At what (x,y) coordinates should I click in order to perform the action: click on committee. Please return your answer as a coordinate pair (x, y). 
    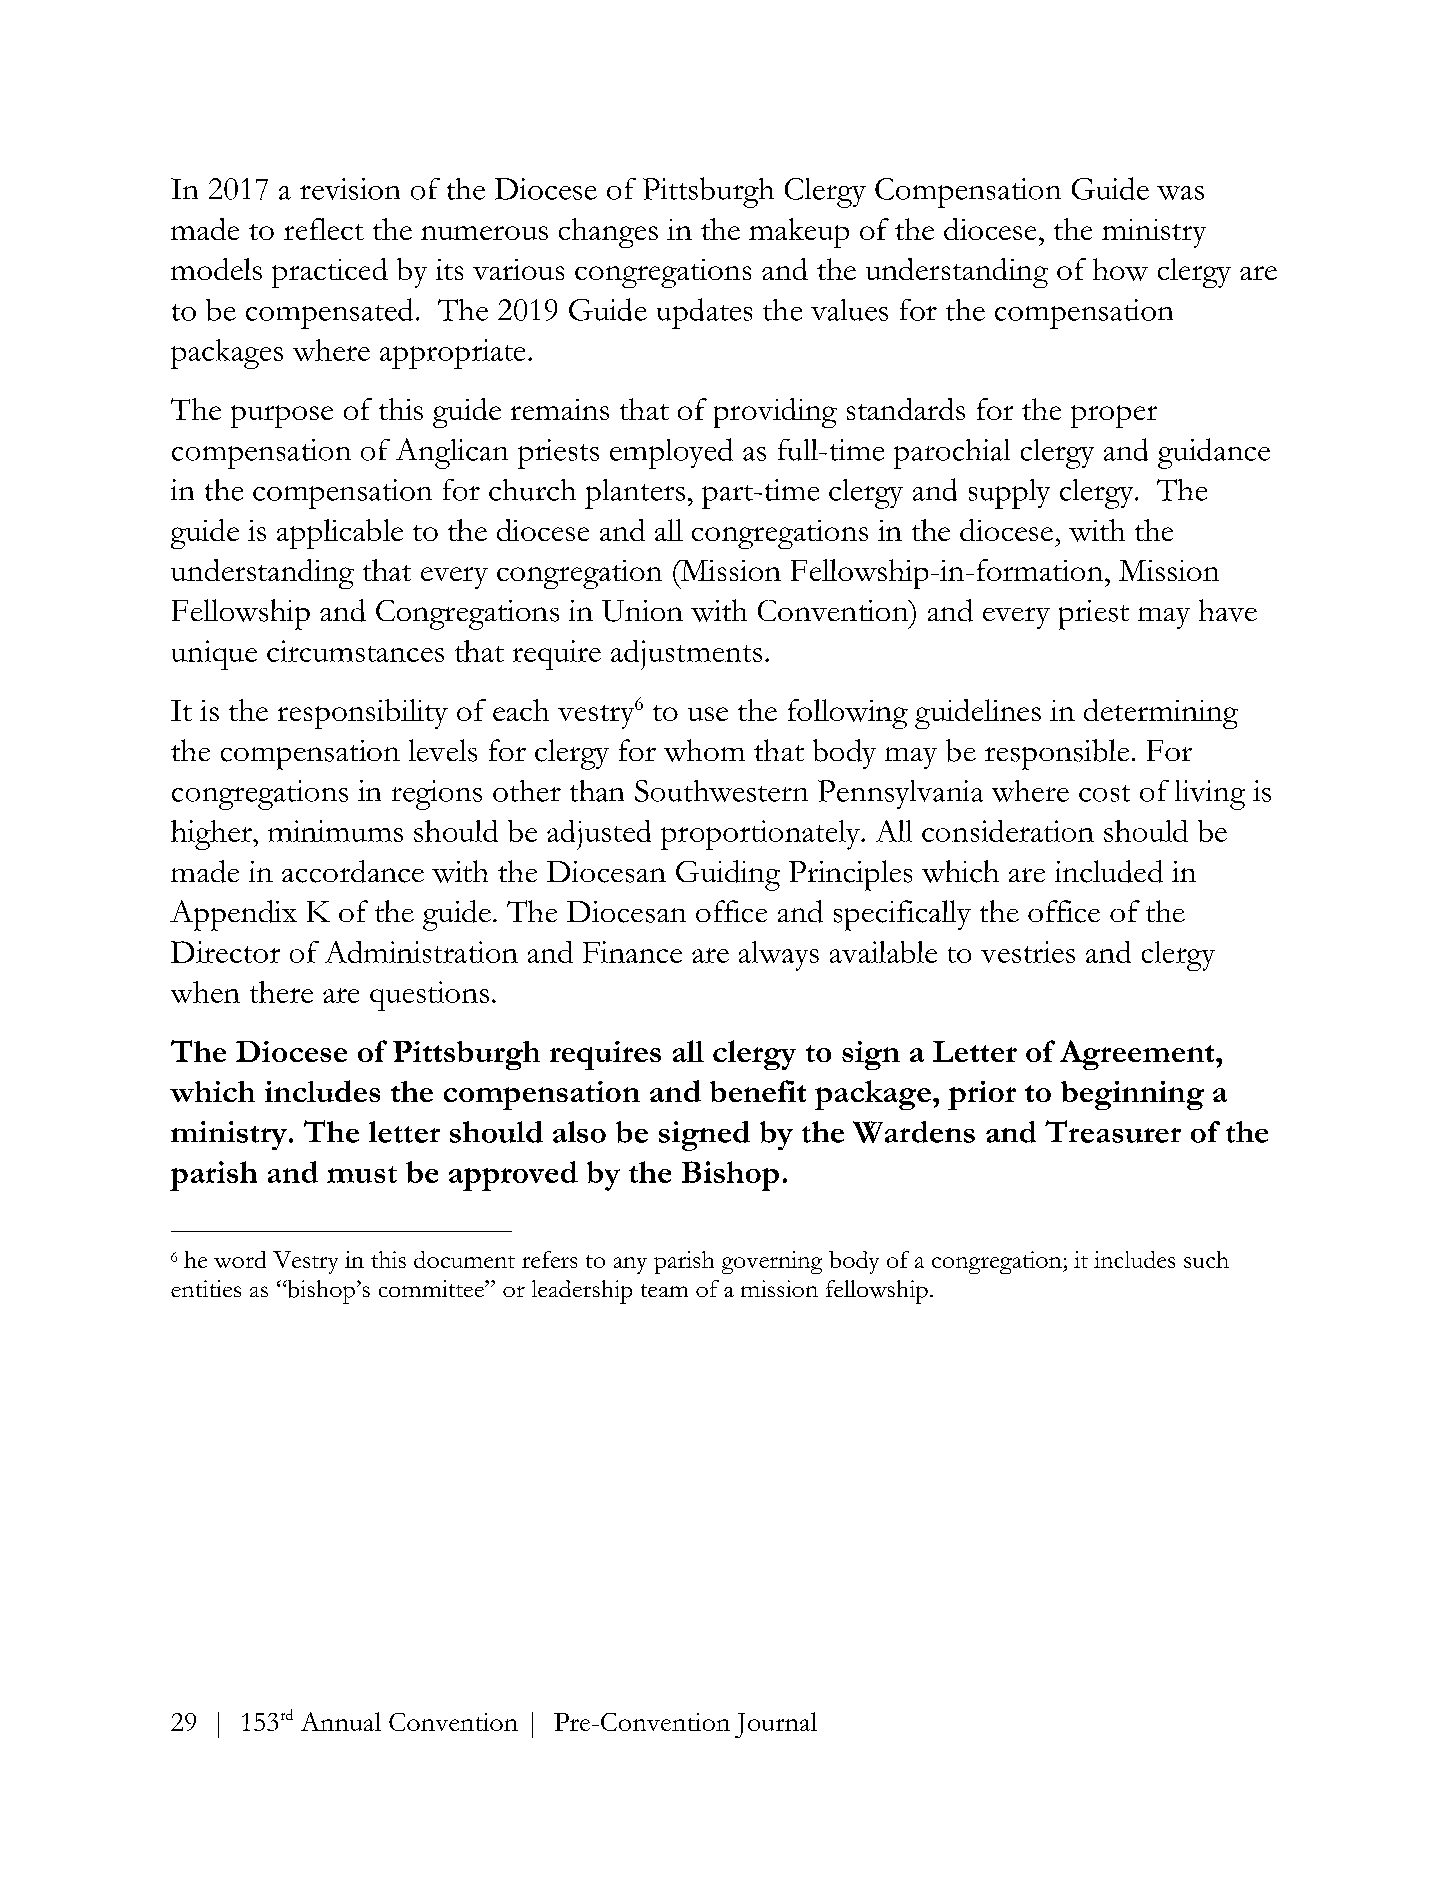
    Looking at the image, I should click on (432, 1288).
